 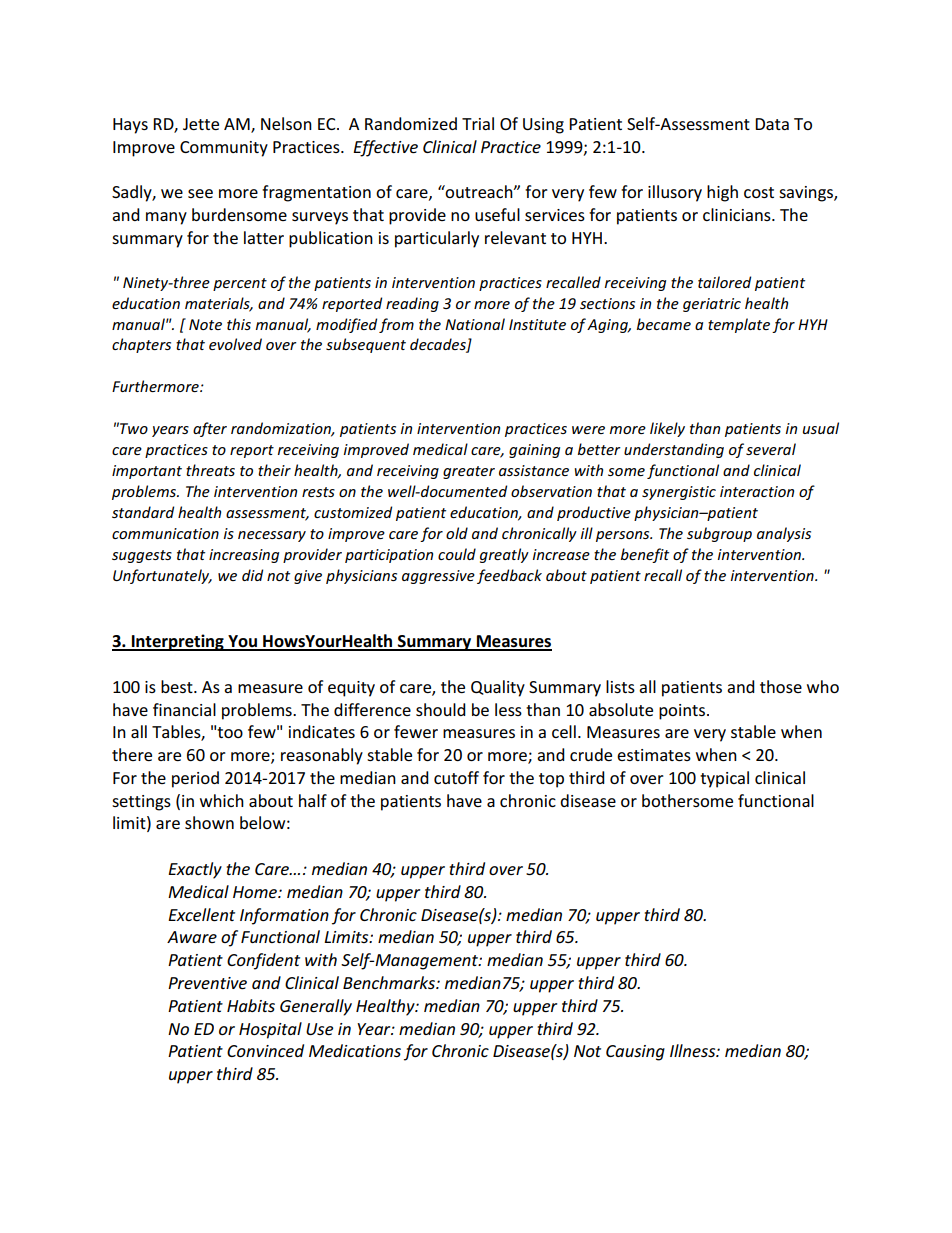 What do you see at coordinates (509, 576) in the page?
I see `feedback` at bounding box center [509, 576].
